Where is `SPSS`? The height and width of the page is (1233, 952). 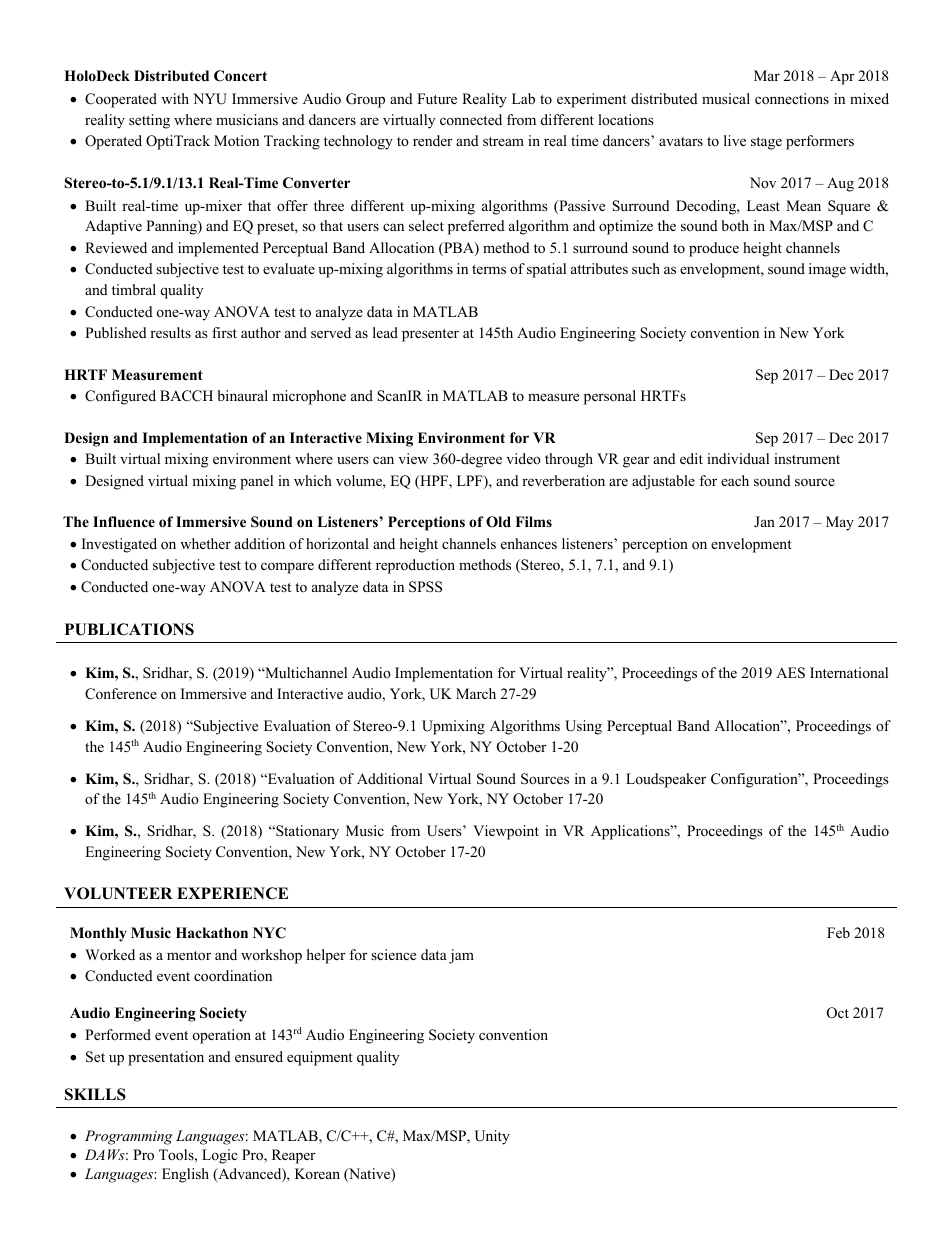 SPSS is located at coordinates (425, 587).
